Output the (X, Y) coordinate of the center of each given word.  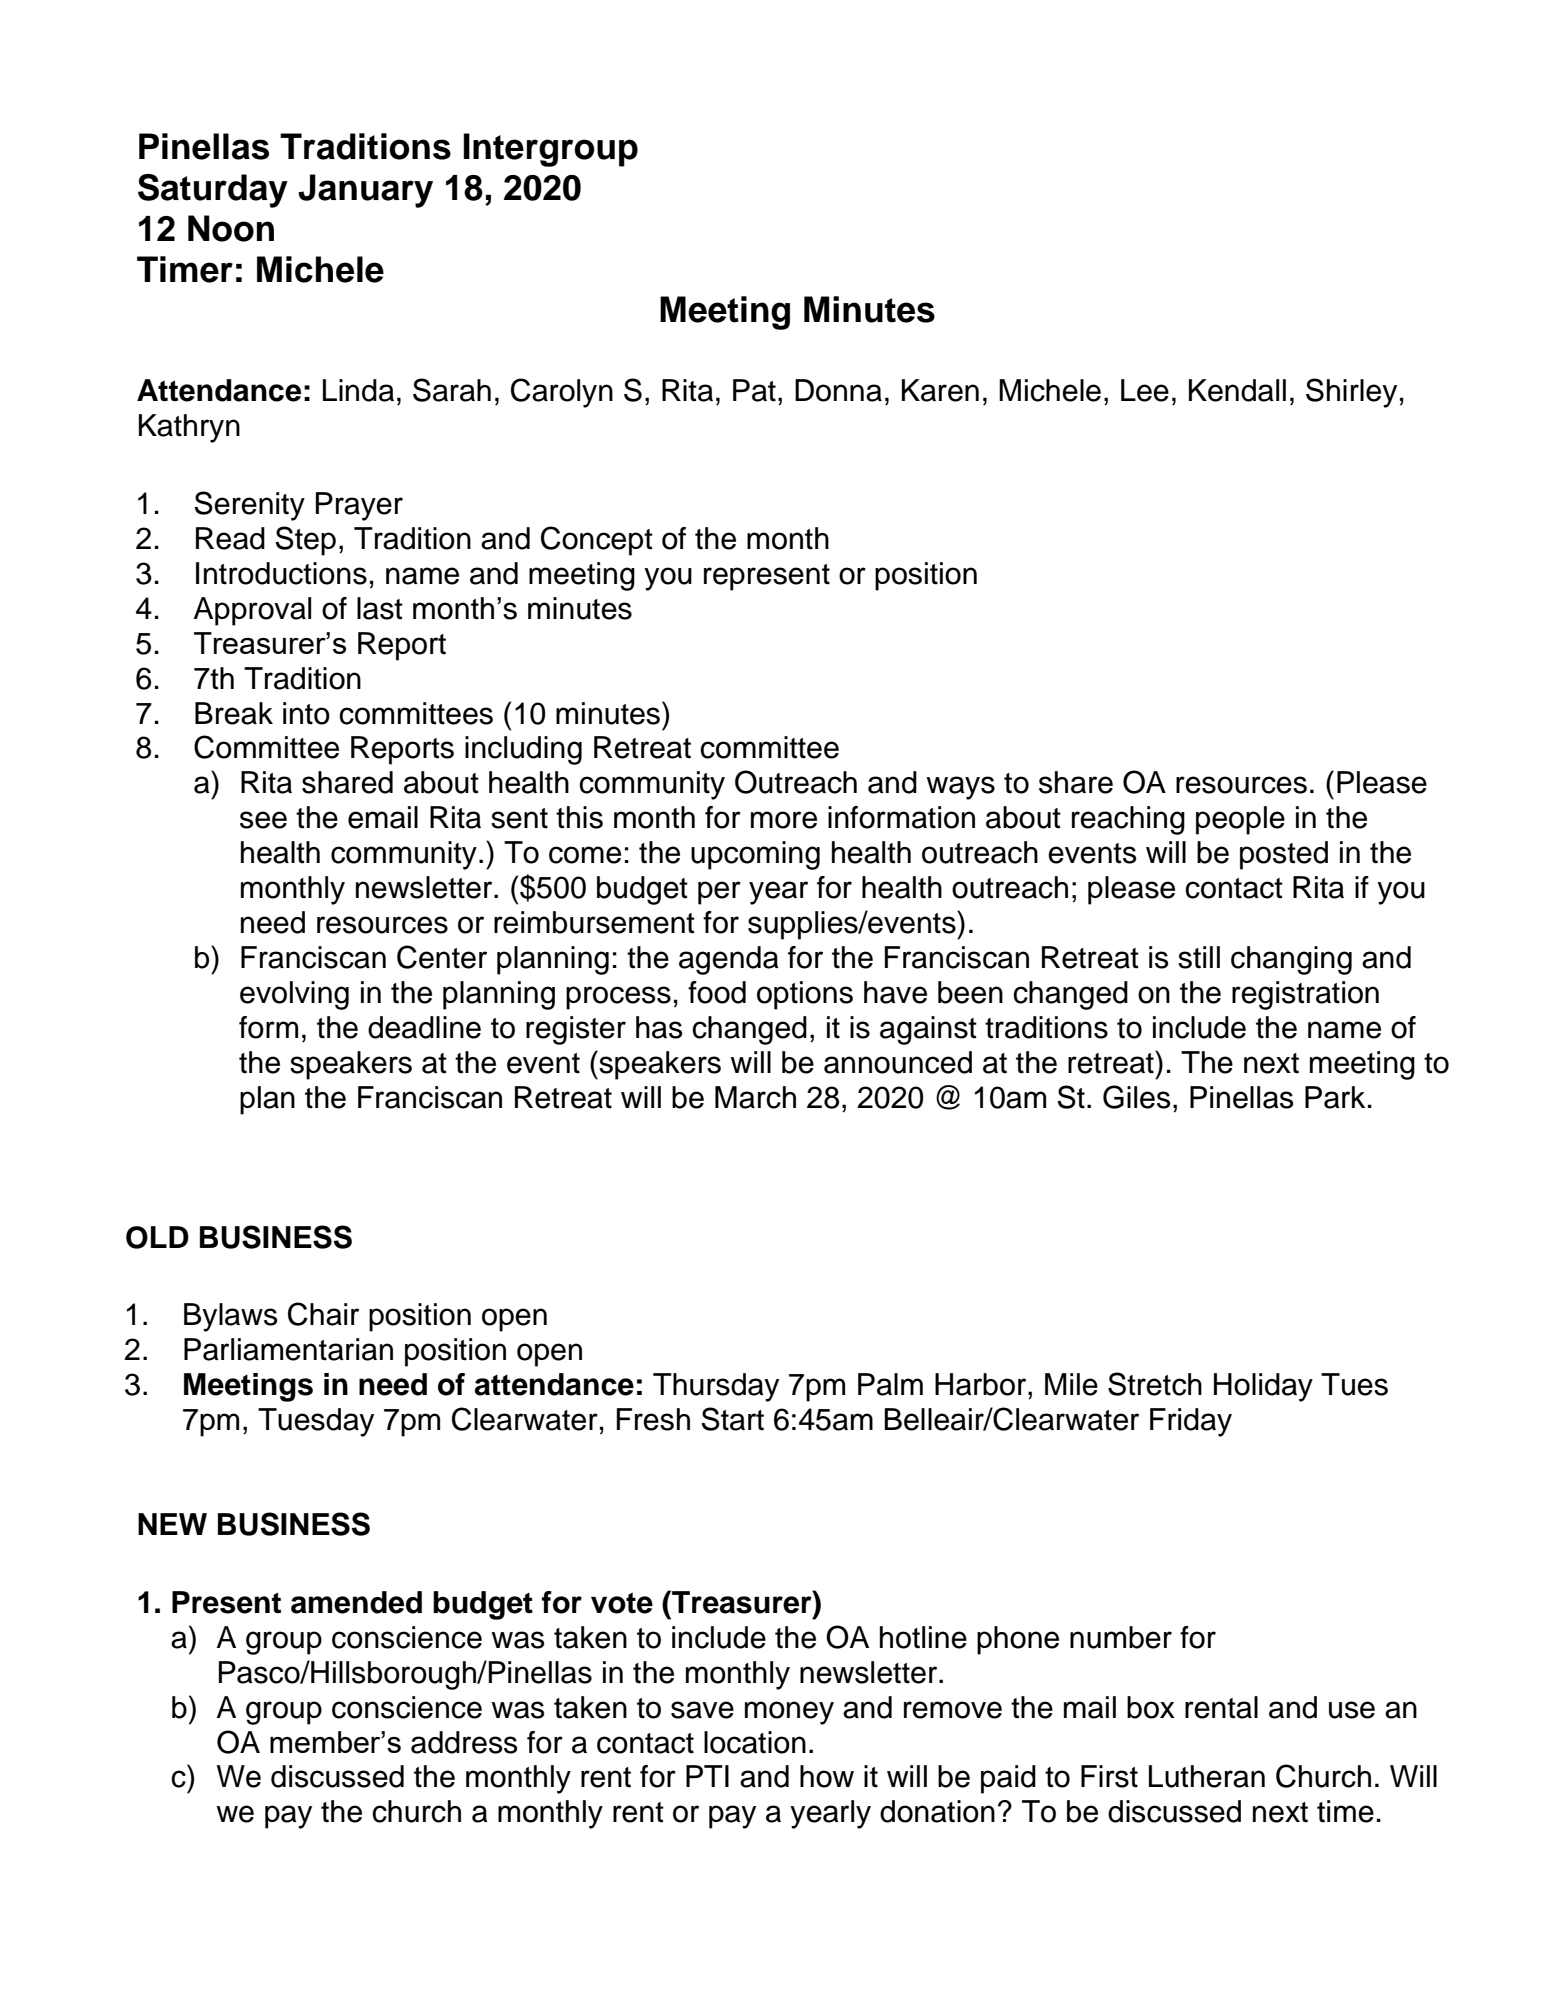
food (717, 992)
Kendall (1237, 390)
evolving (294, 995)
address (464, 1742)
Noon (231, 228)
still (1199, 957)
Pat (754, 390)
